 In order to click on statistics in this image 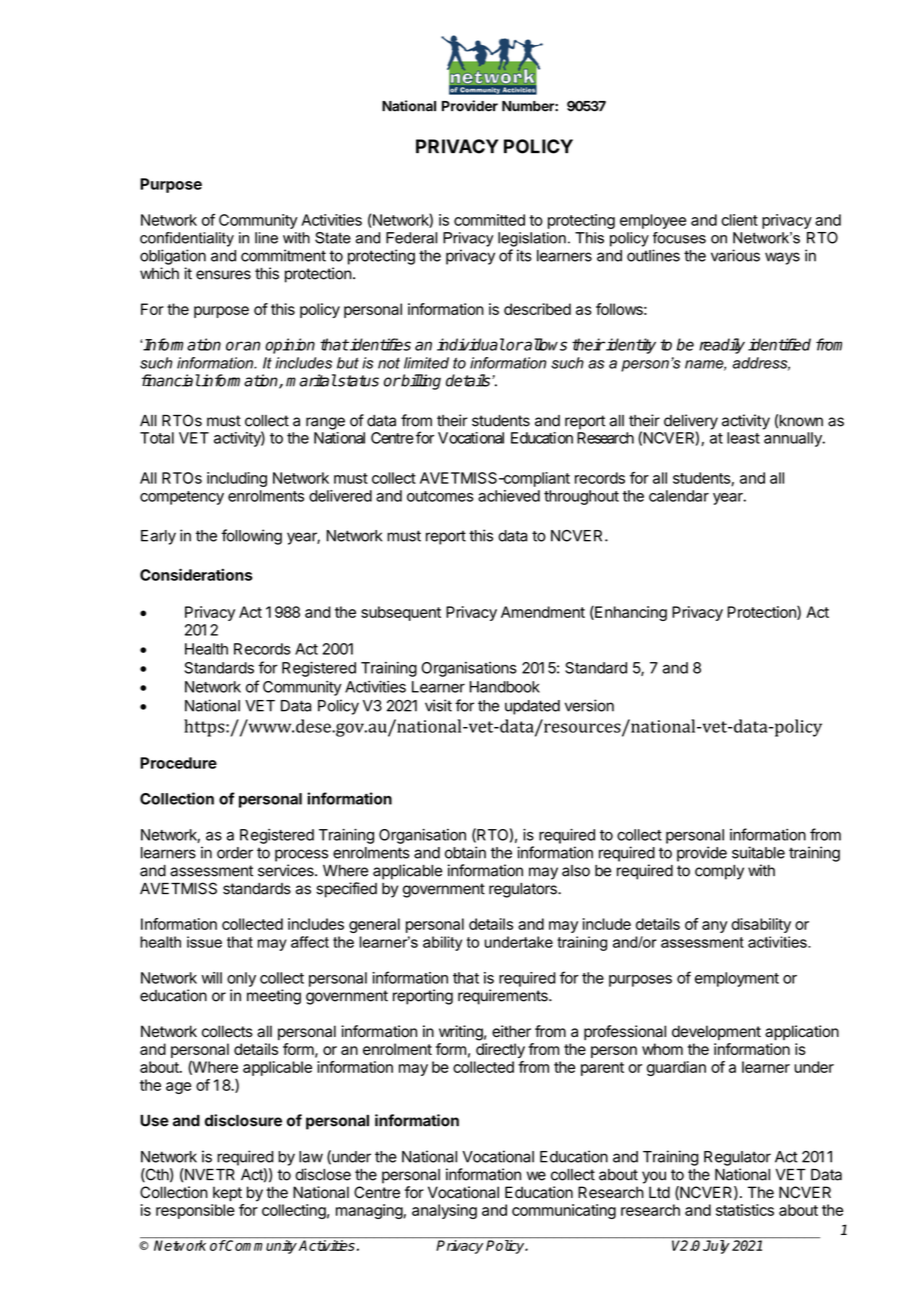, I will do `click(745, 1210)`.
